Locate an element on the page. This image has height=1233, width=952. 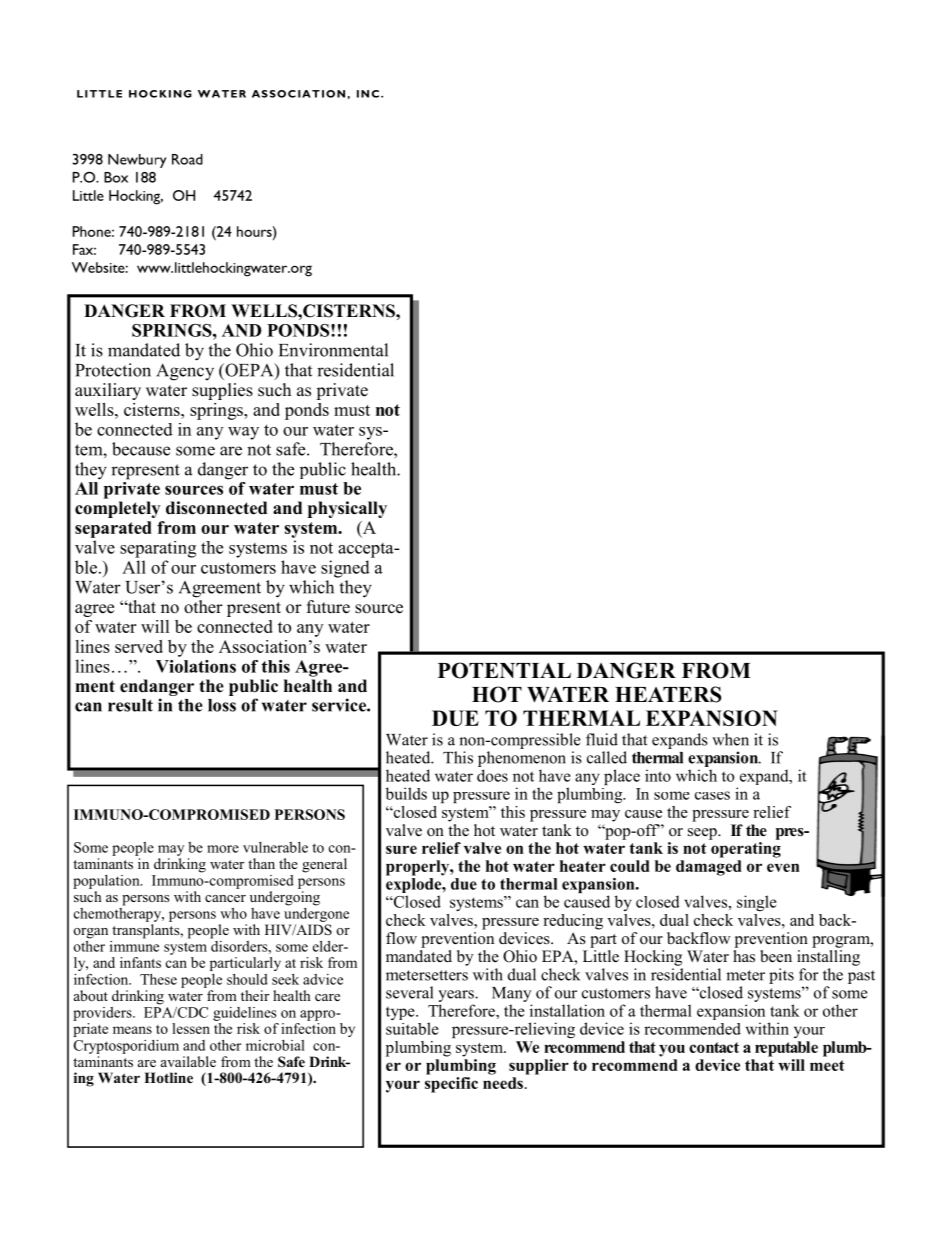
way is located at coordinates (243, 433).
